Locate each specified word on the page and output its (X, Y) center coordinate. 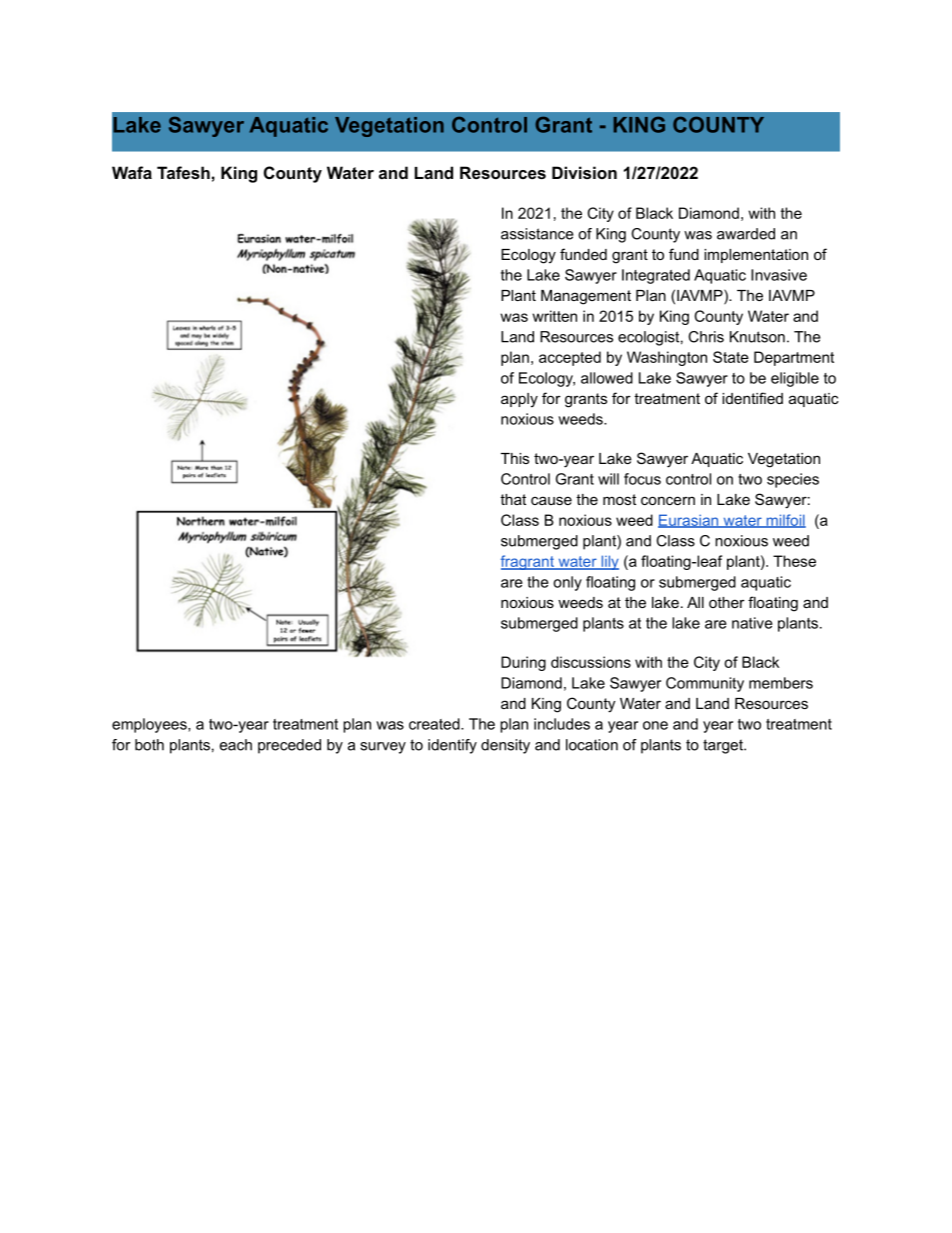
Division (584, 172)
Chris (706, 337)
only (567, 583)
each (236, 745)
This (515, 458)
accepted (570, 358)
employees (150, 725)
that (513, 499)
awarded (746, 234)
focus (642, 479)
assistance (537, 234)
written (554, 316)
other (727, 602)
